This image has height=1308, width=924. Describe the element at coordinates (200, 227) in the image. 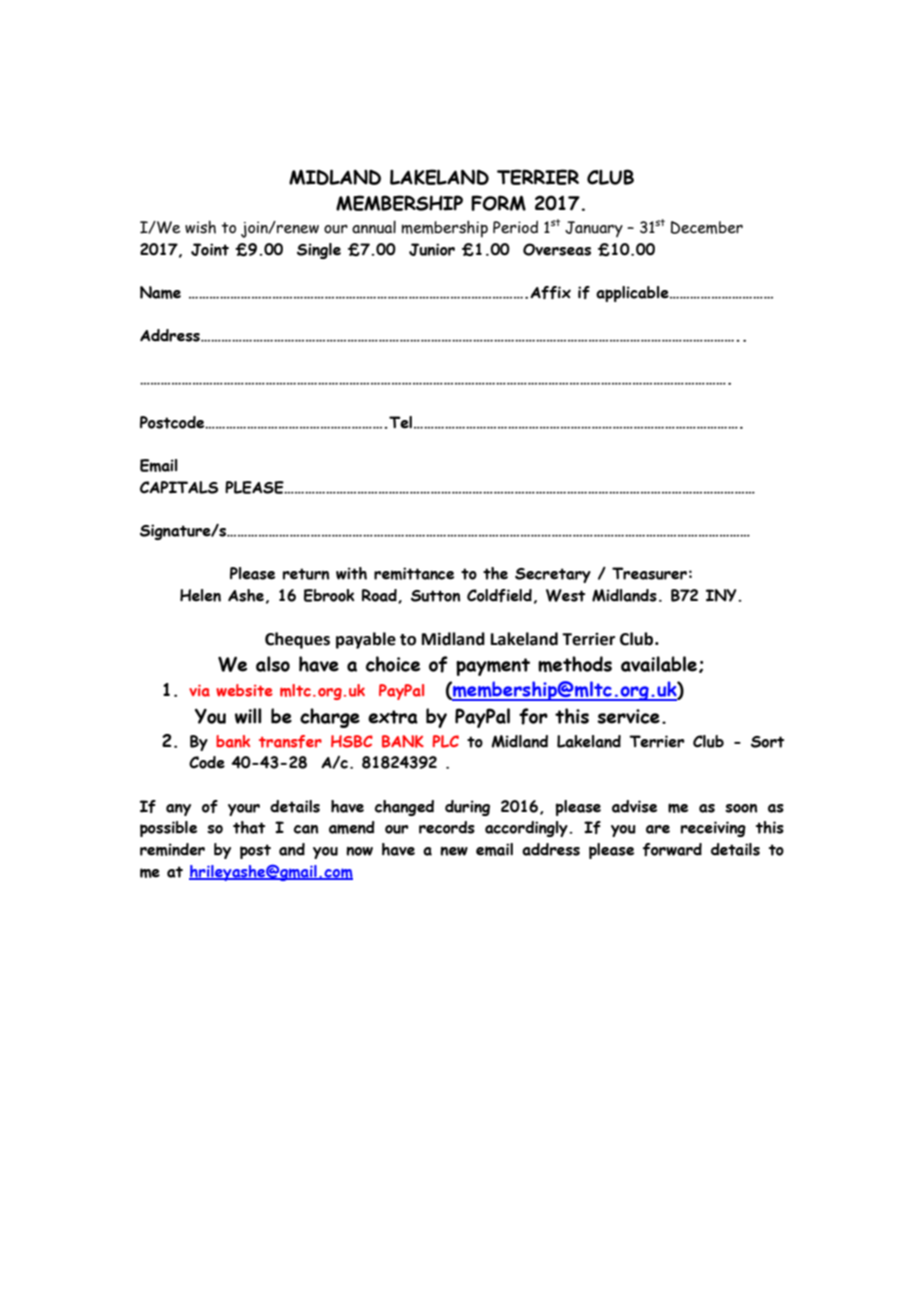

I see `wish` at that location.
